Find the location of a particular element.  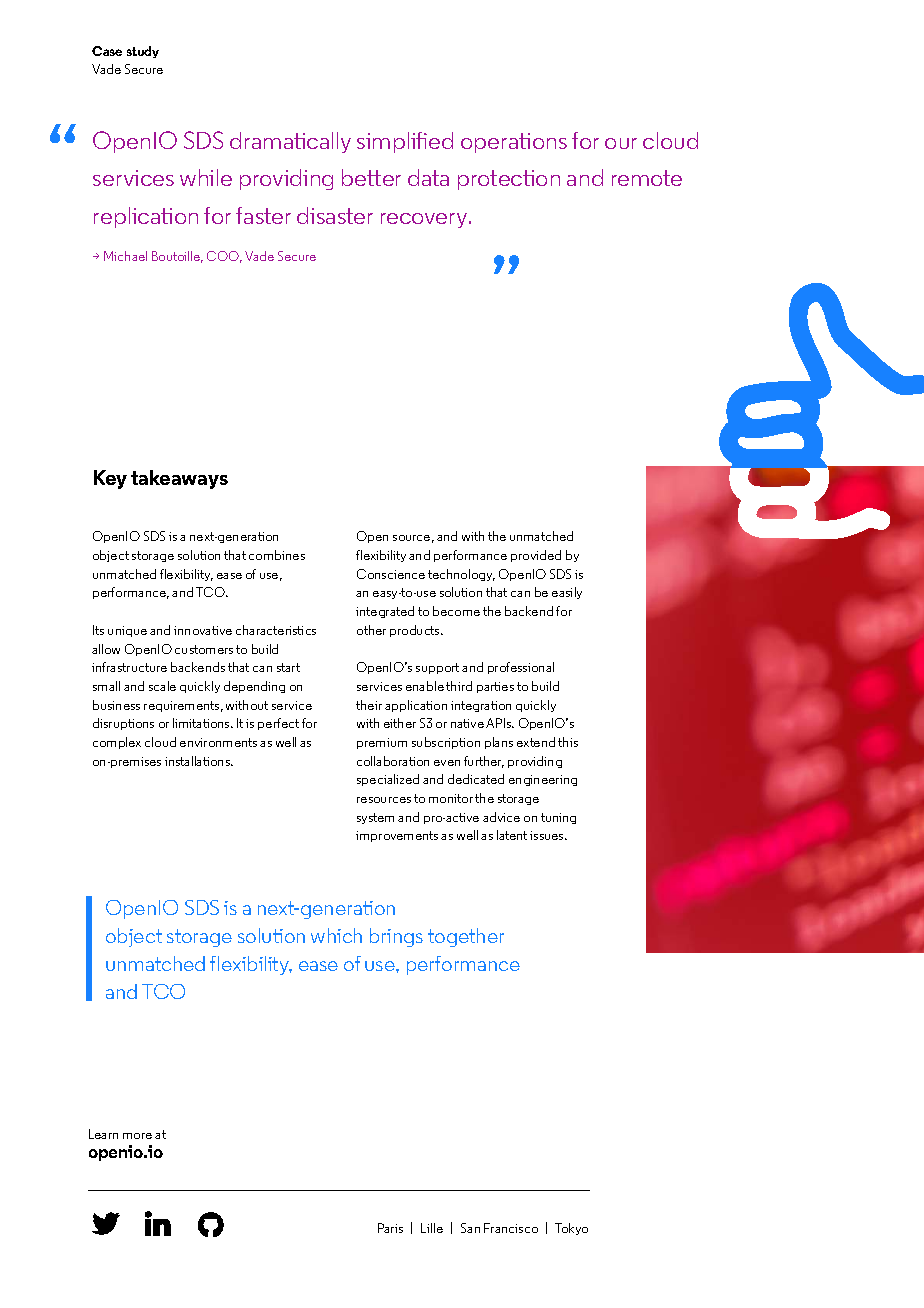

simplified is located at coordinates (405, 142).
